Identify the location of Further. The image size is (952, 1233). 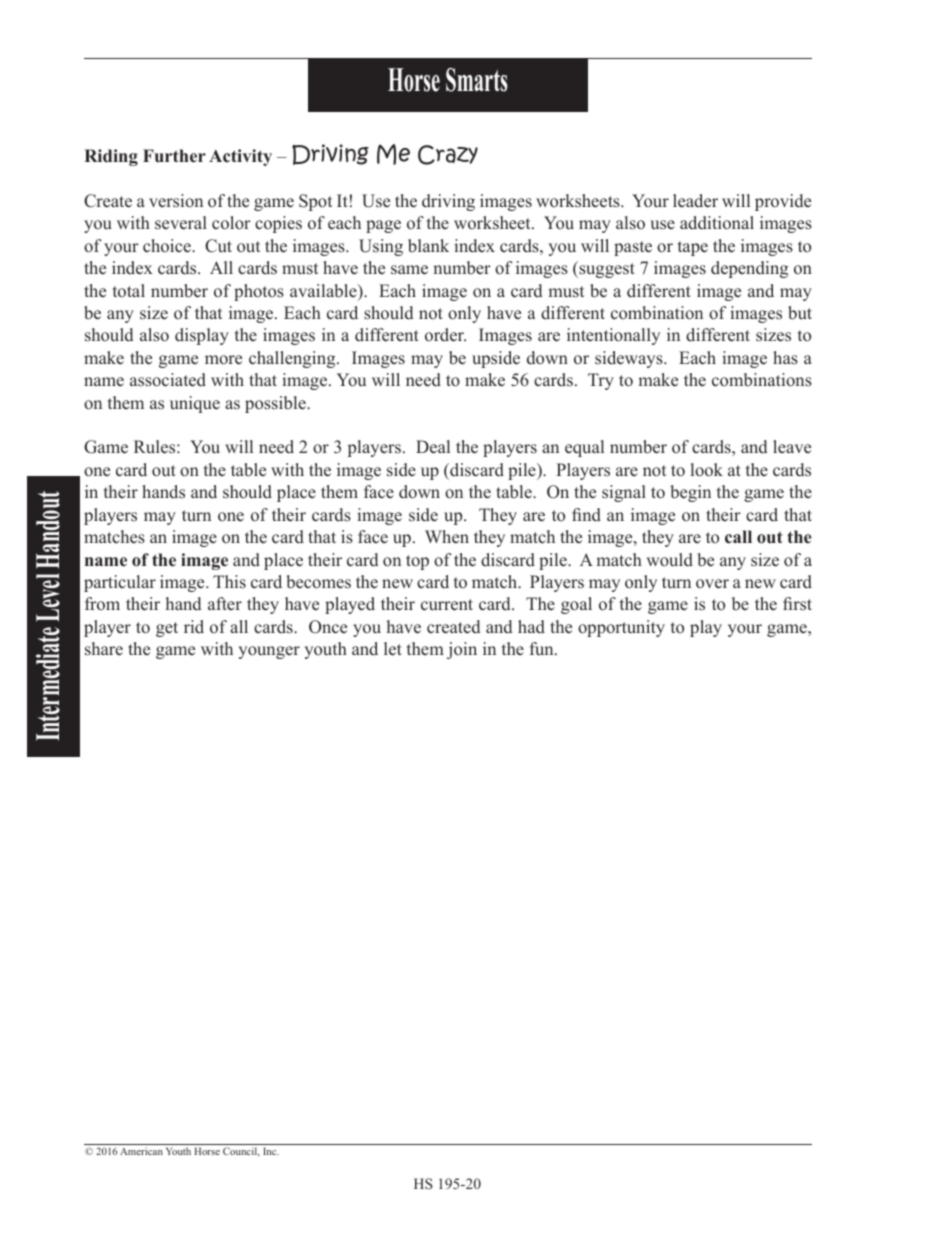
(174, 156).
